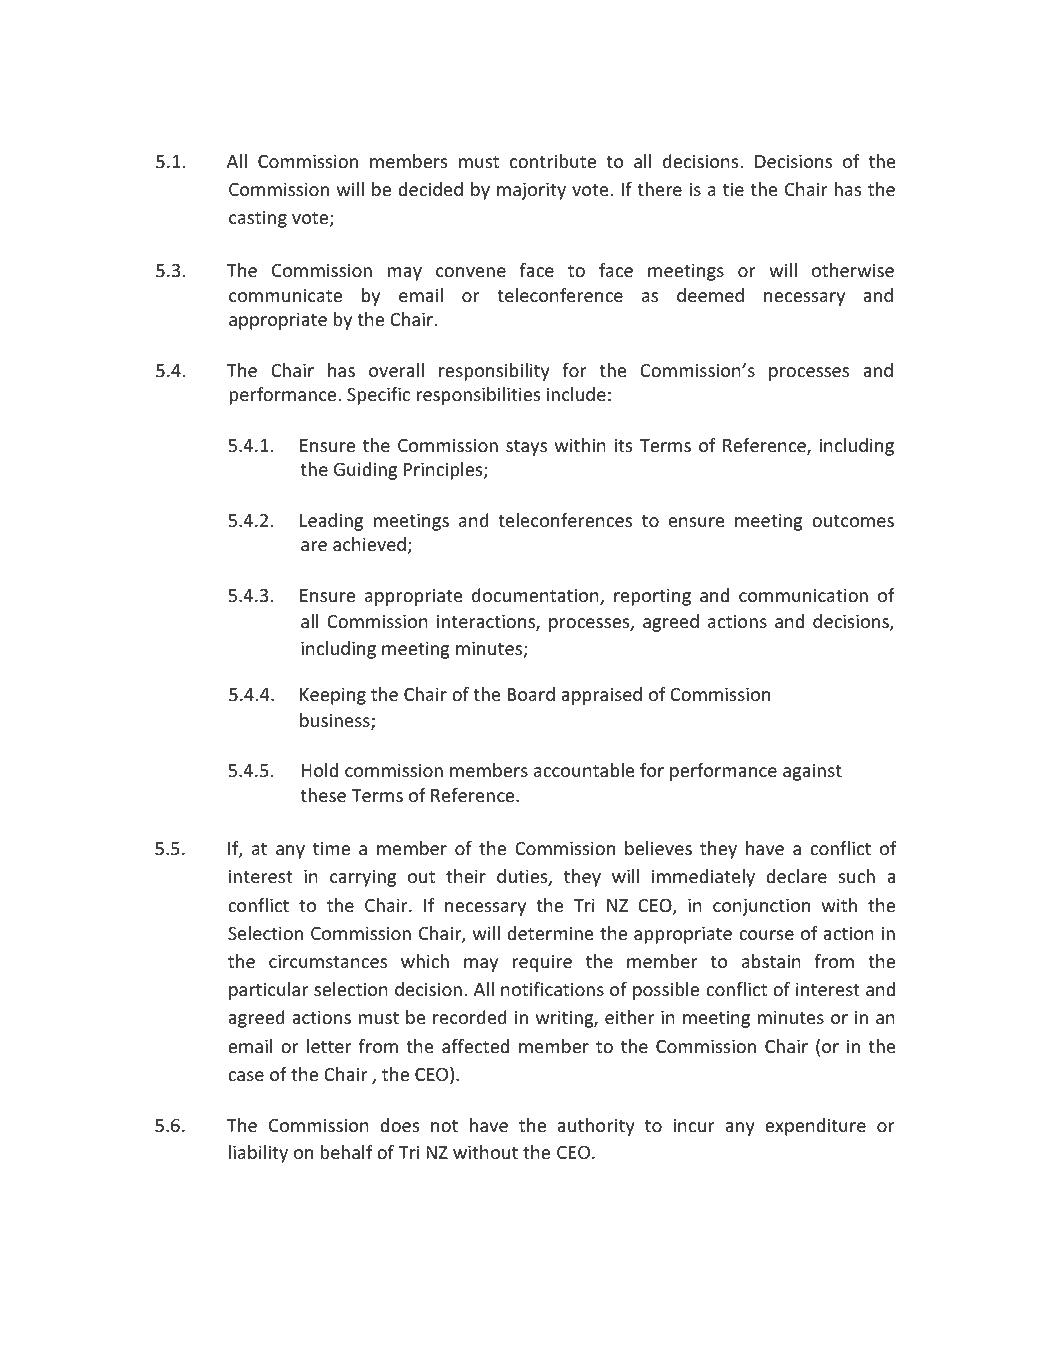  Describe the element at coordinates (815, 1127) in the screenshot. I see `expenditure` at that location.
